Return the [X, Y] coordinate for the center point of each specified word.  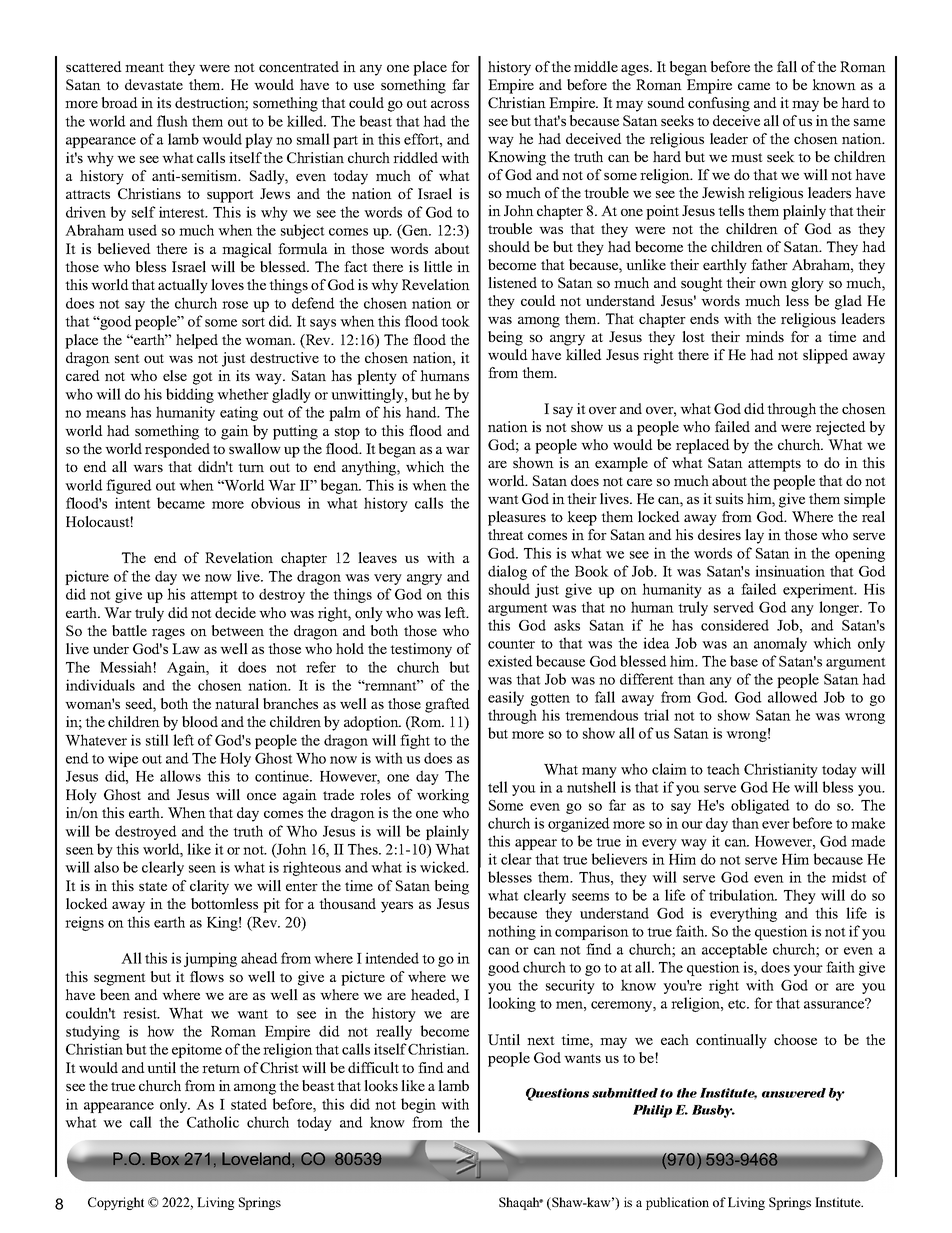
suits [729, 498]
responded [177, 450]
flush [172, 121]
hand [422, 412]
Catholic [213, 1122]
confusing [719, 104]
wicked [444, 867]
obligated [760, 806]
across [450, 104]
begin [418, 1105]
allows [180, 776]
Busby [713, 1111]
